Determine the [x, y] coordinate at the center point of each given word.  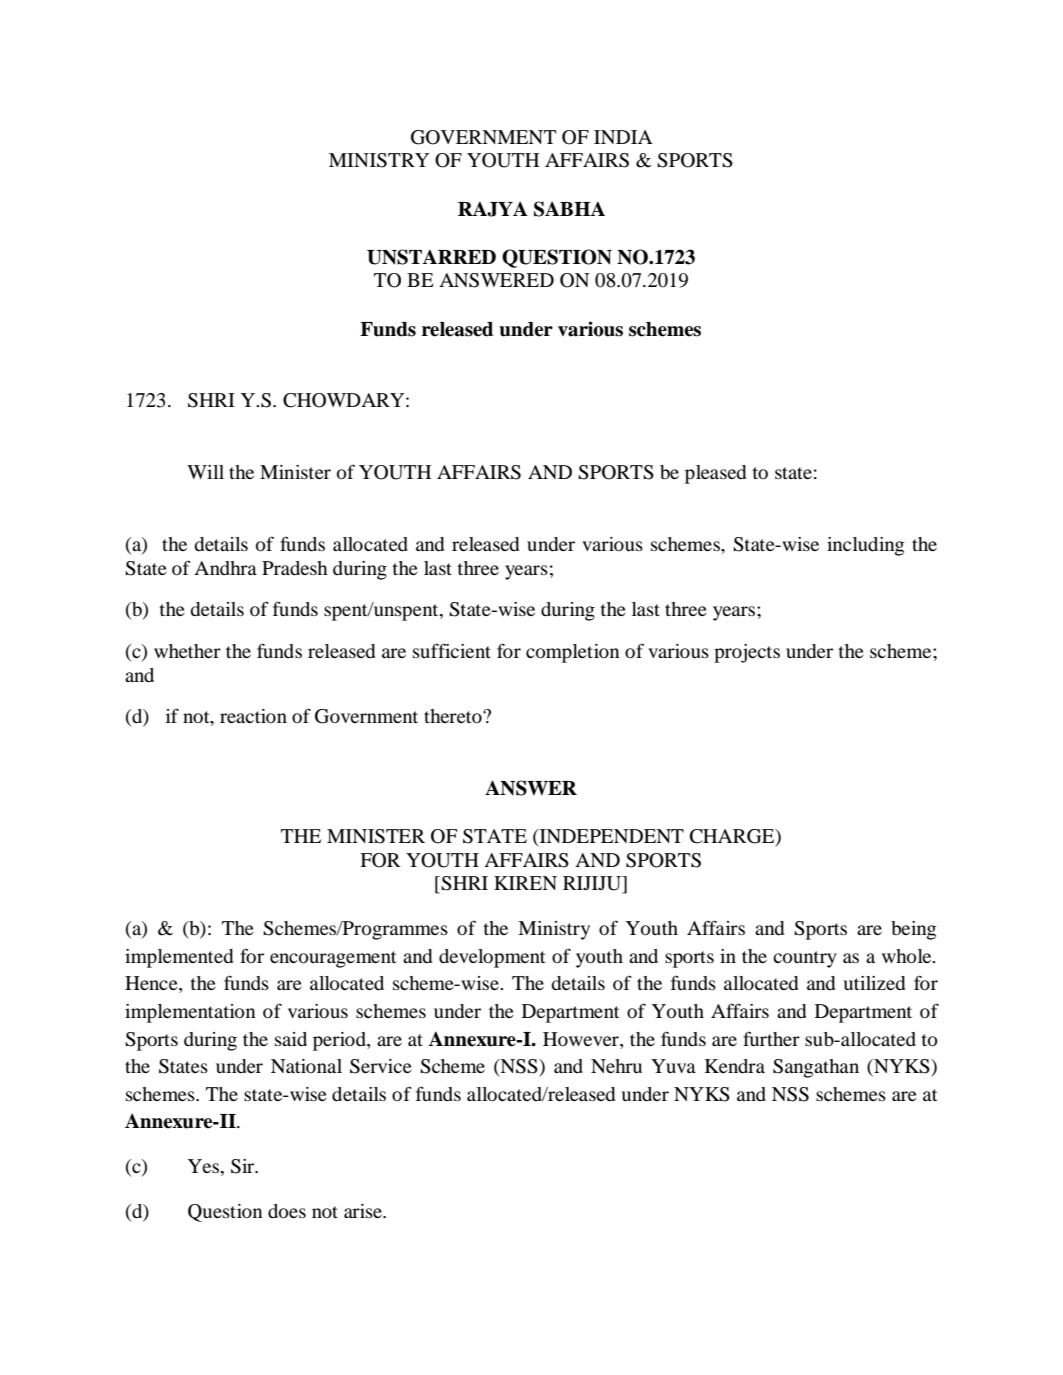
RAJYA [493, 209]
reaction [253, 716]
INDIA [623, 137]
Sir [244, 1166]
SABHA [569, 209]
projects [747, 653]
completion [573, 653]
